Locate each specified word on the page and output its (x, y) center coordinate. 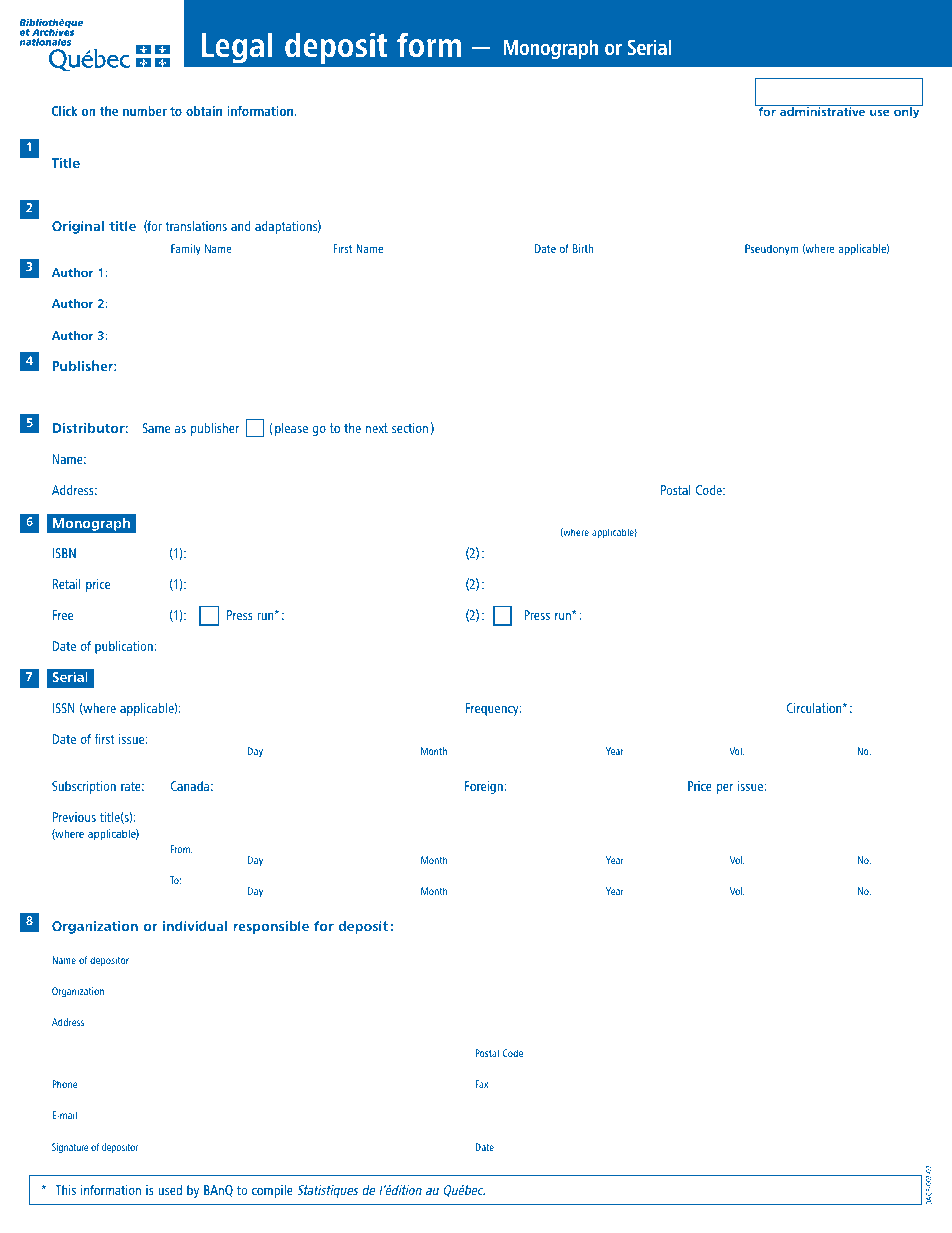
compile (272, 1191)
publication (125, 647)
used (170, 1190)
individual (195, 926)
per (725, 789)
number (145, 111)
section (410, 428)
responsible (271, 927)
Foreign (485, 787)
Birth (583, 248)
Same (156, 428)
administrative (822, 111)
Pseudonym (771, 250)
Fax (481, 1084)
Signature (70, 1148)
